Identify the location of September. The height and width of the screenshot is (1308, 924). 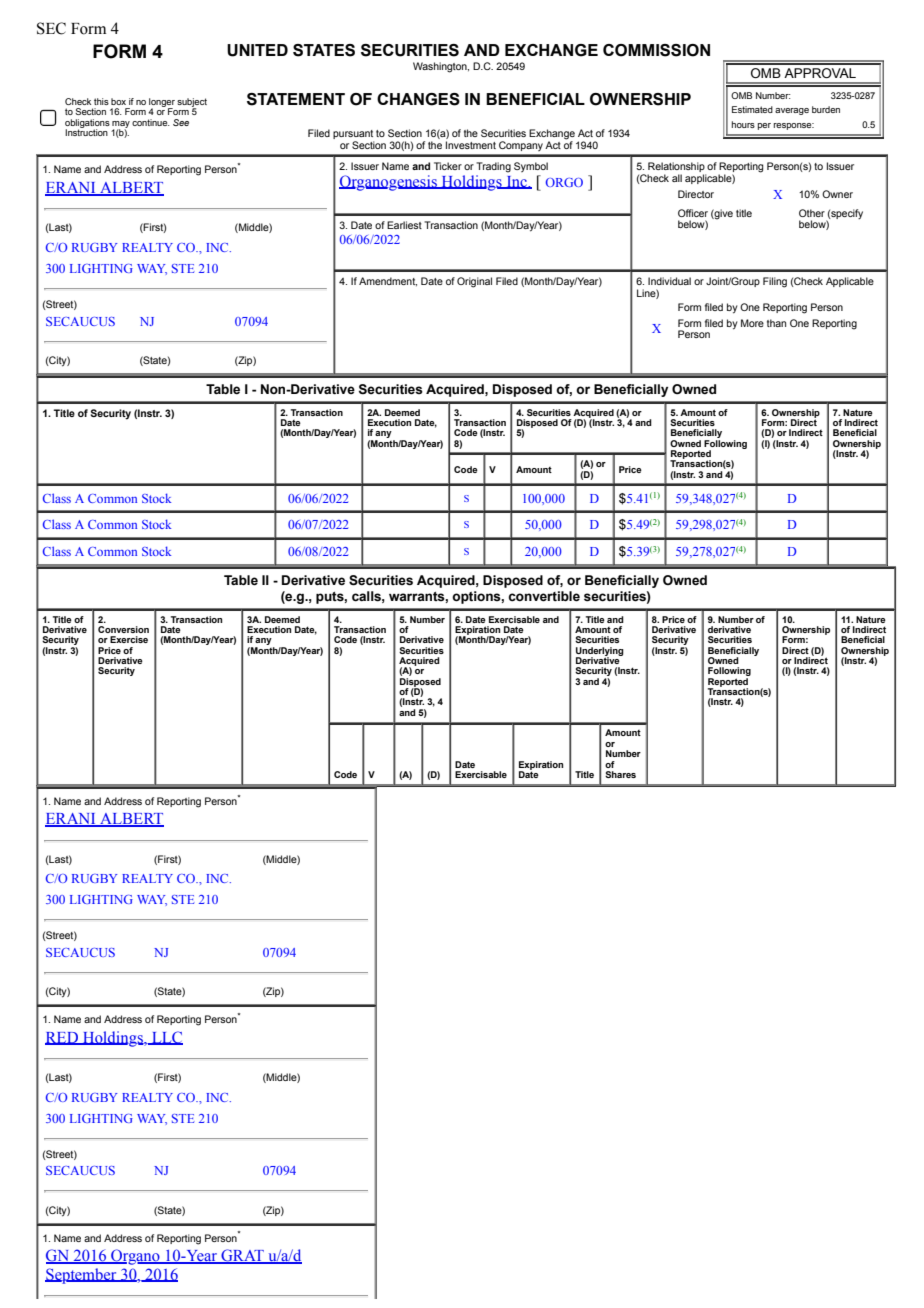
(82, 1276).
